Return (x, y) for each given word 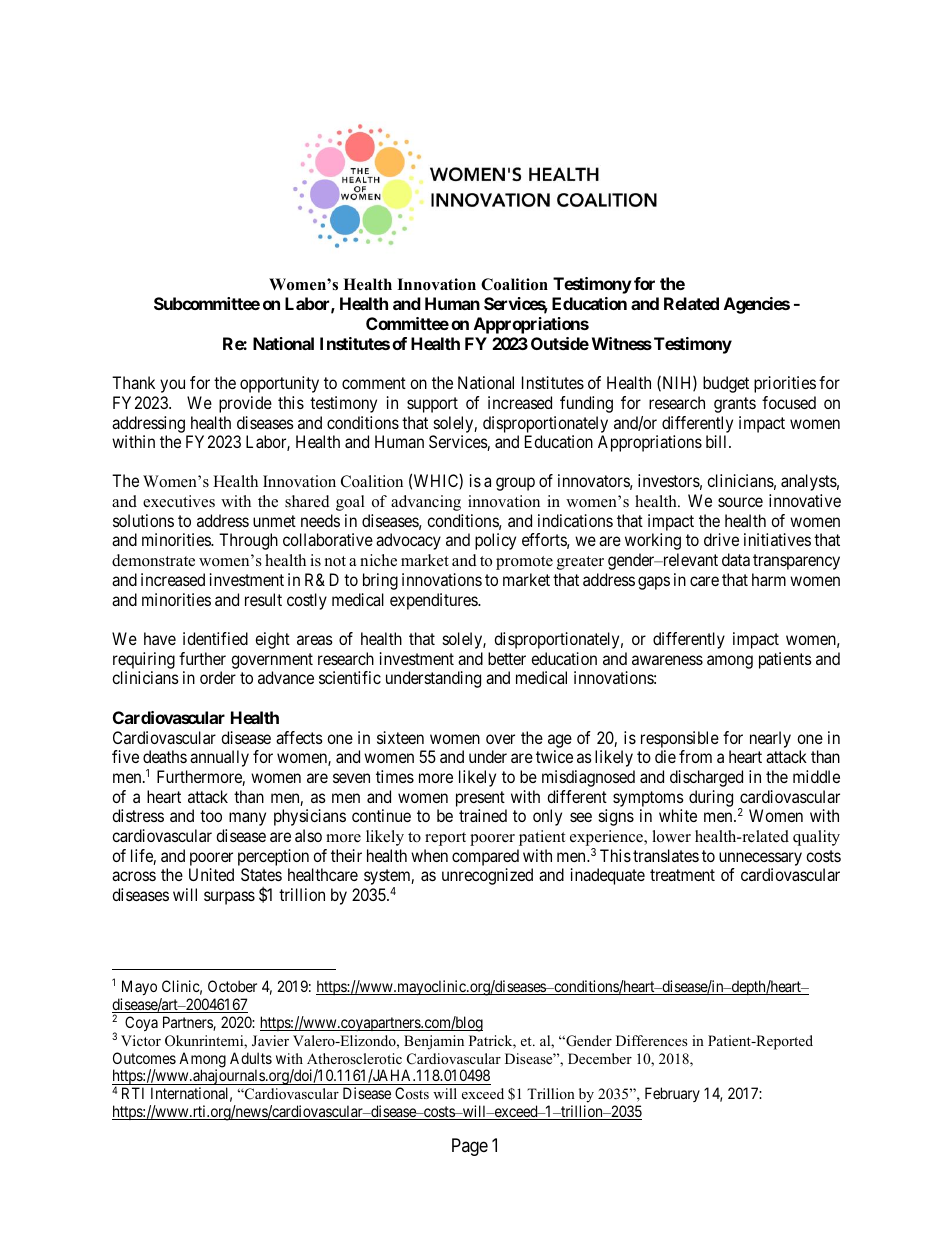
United (211, 874)
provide (245, 404)
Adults (251, 1058)
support (432, 405)
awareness (667, 660)
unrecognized (487, 876)
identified (215, 638)
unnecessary (760, 860)
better (507, 658)
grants (735, 405)
